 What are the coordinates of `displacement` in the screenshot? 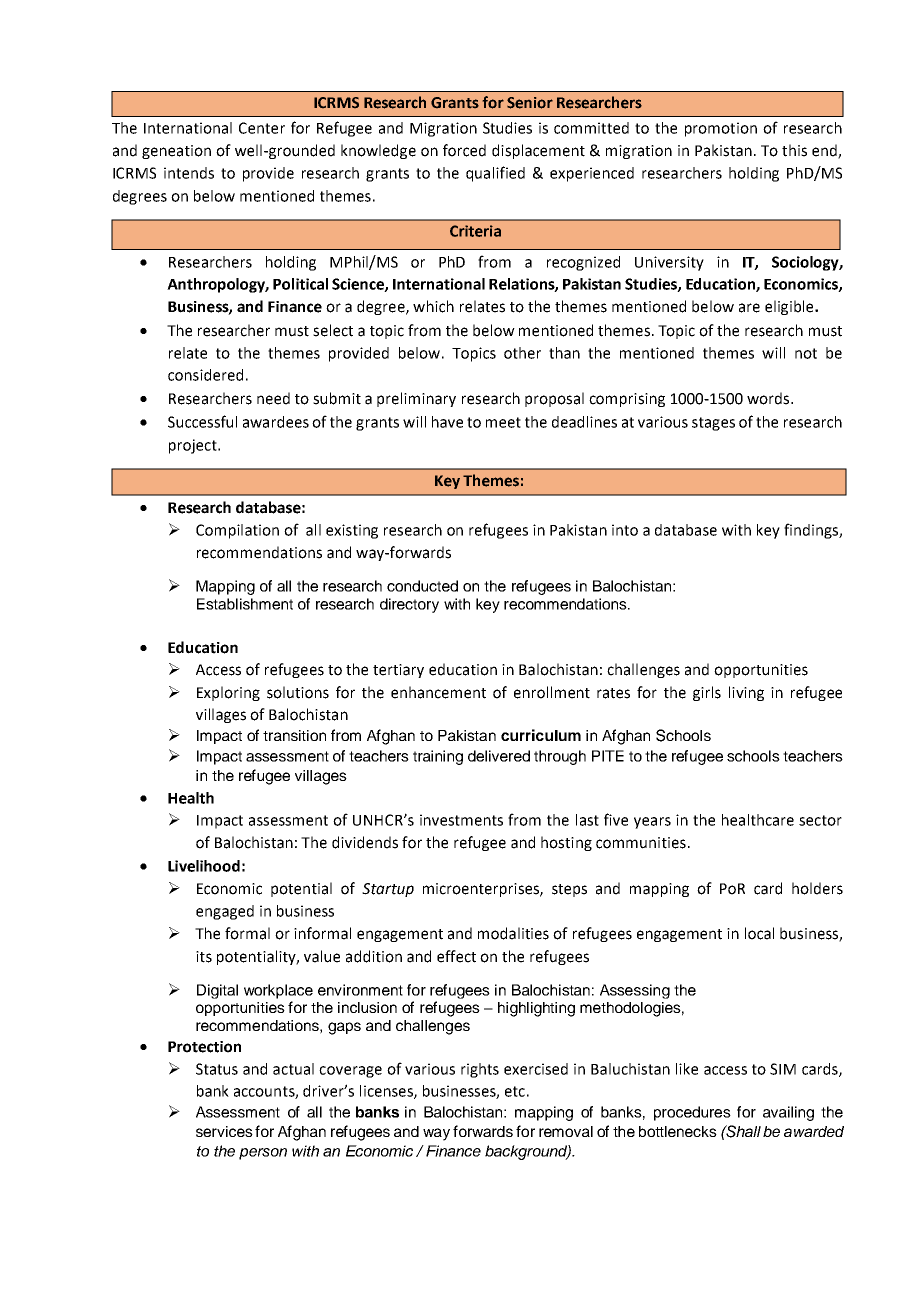 It's located at (538, 151).
